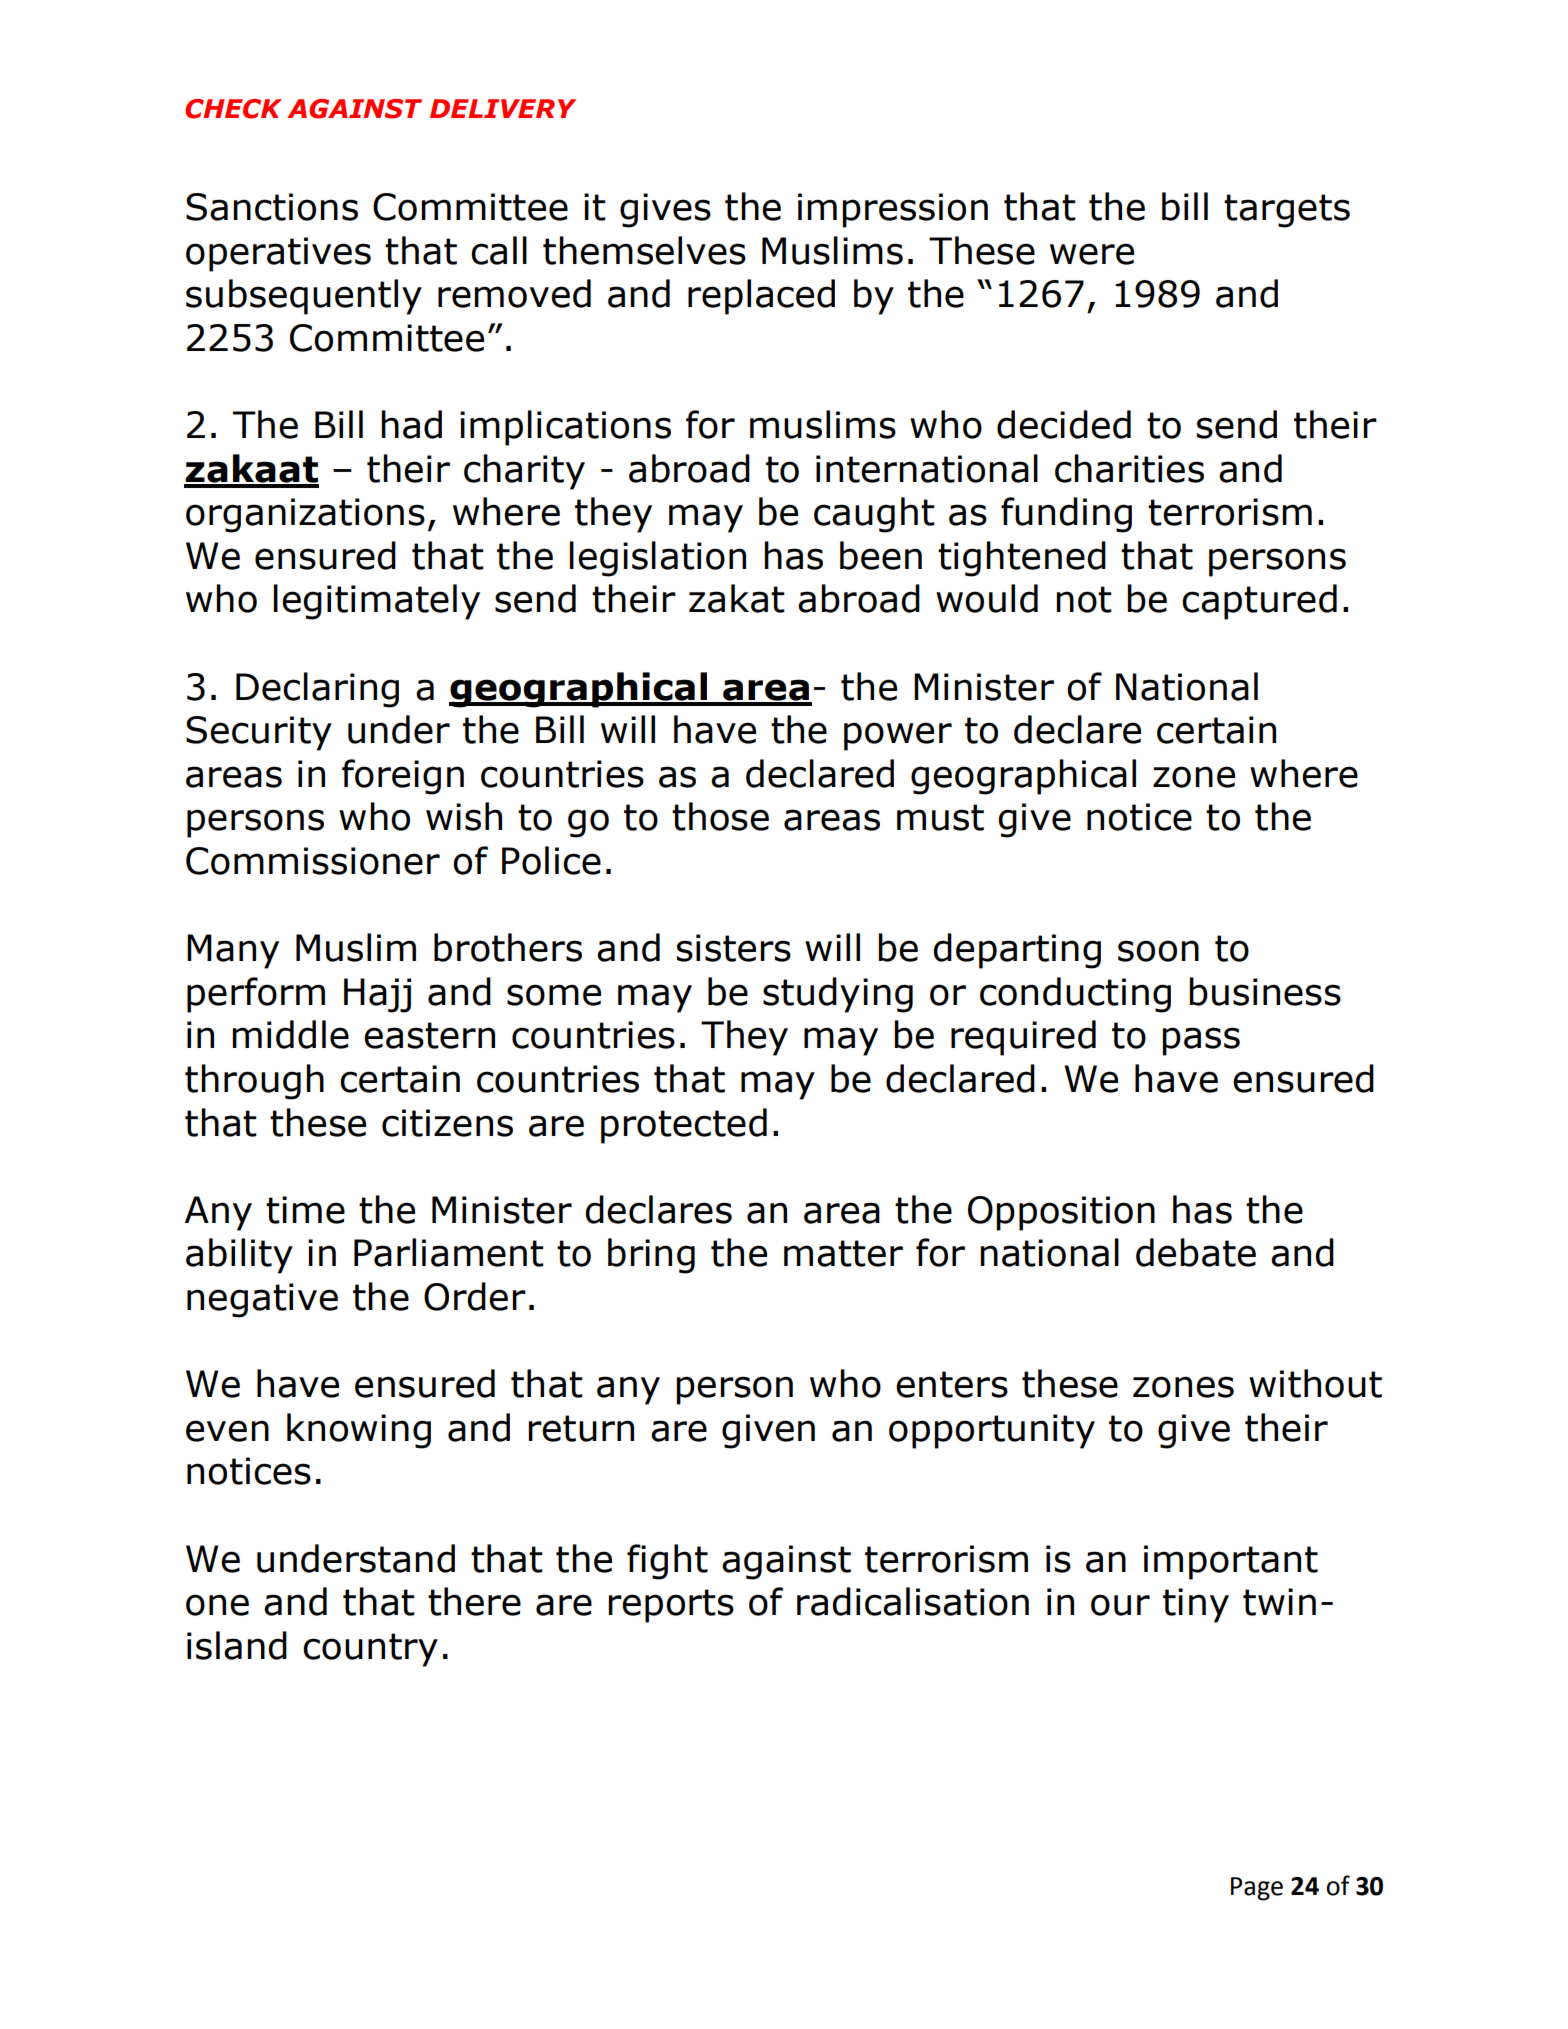  What do you see at coordinates (671, 1606) in the image?
I see `reports` at bounding box center [671, 1606].
